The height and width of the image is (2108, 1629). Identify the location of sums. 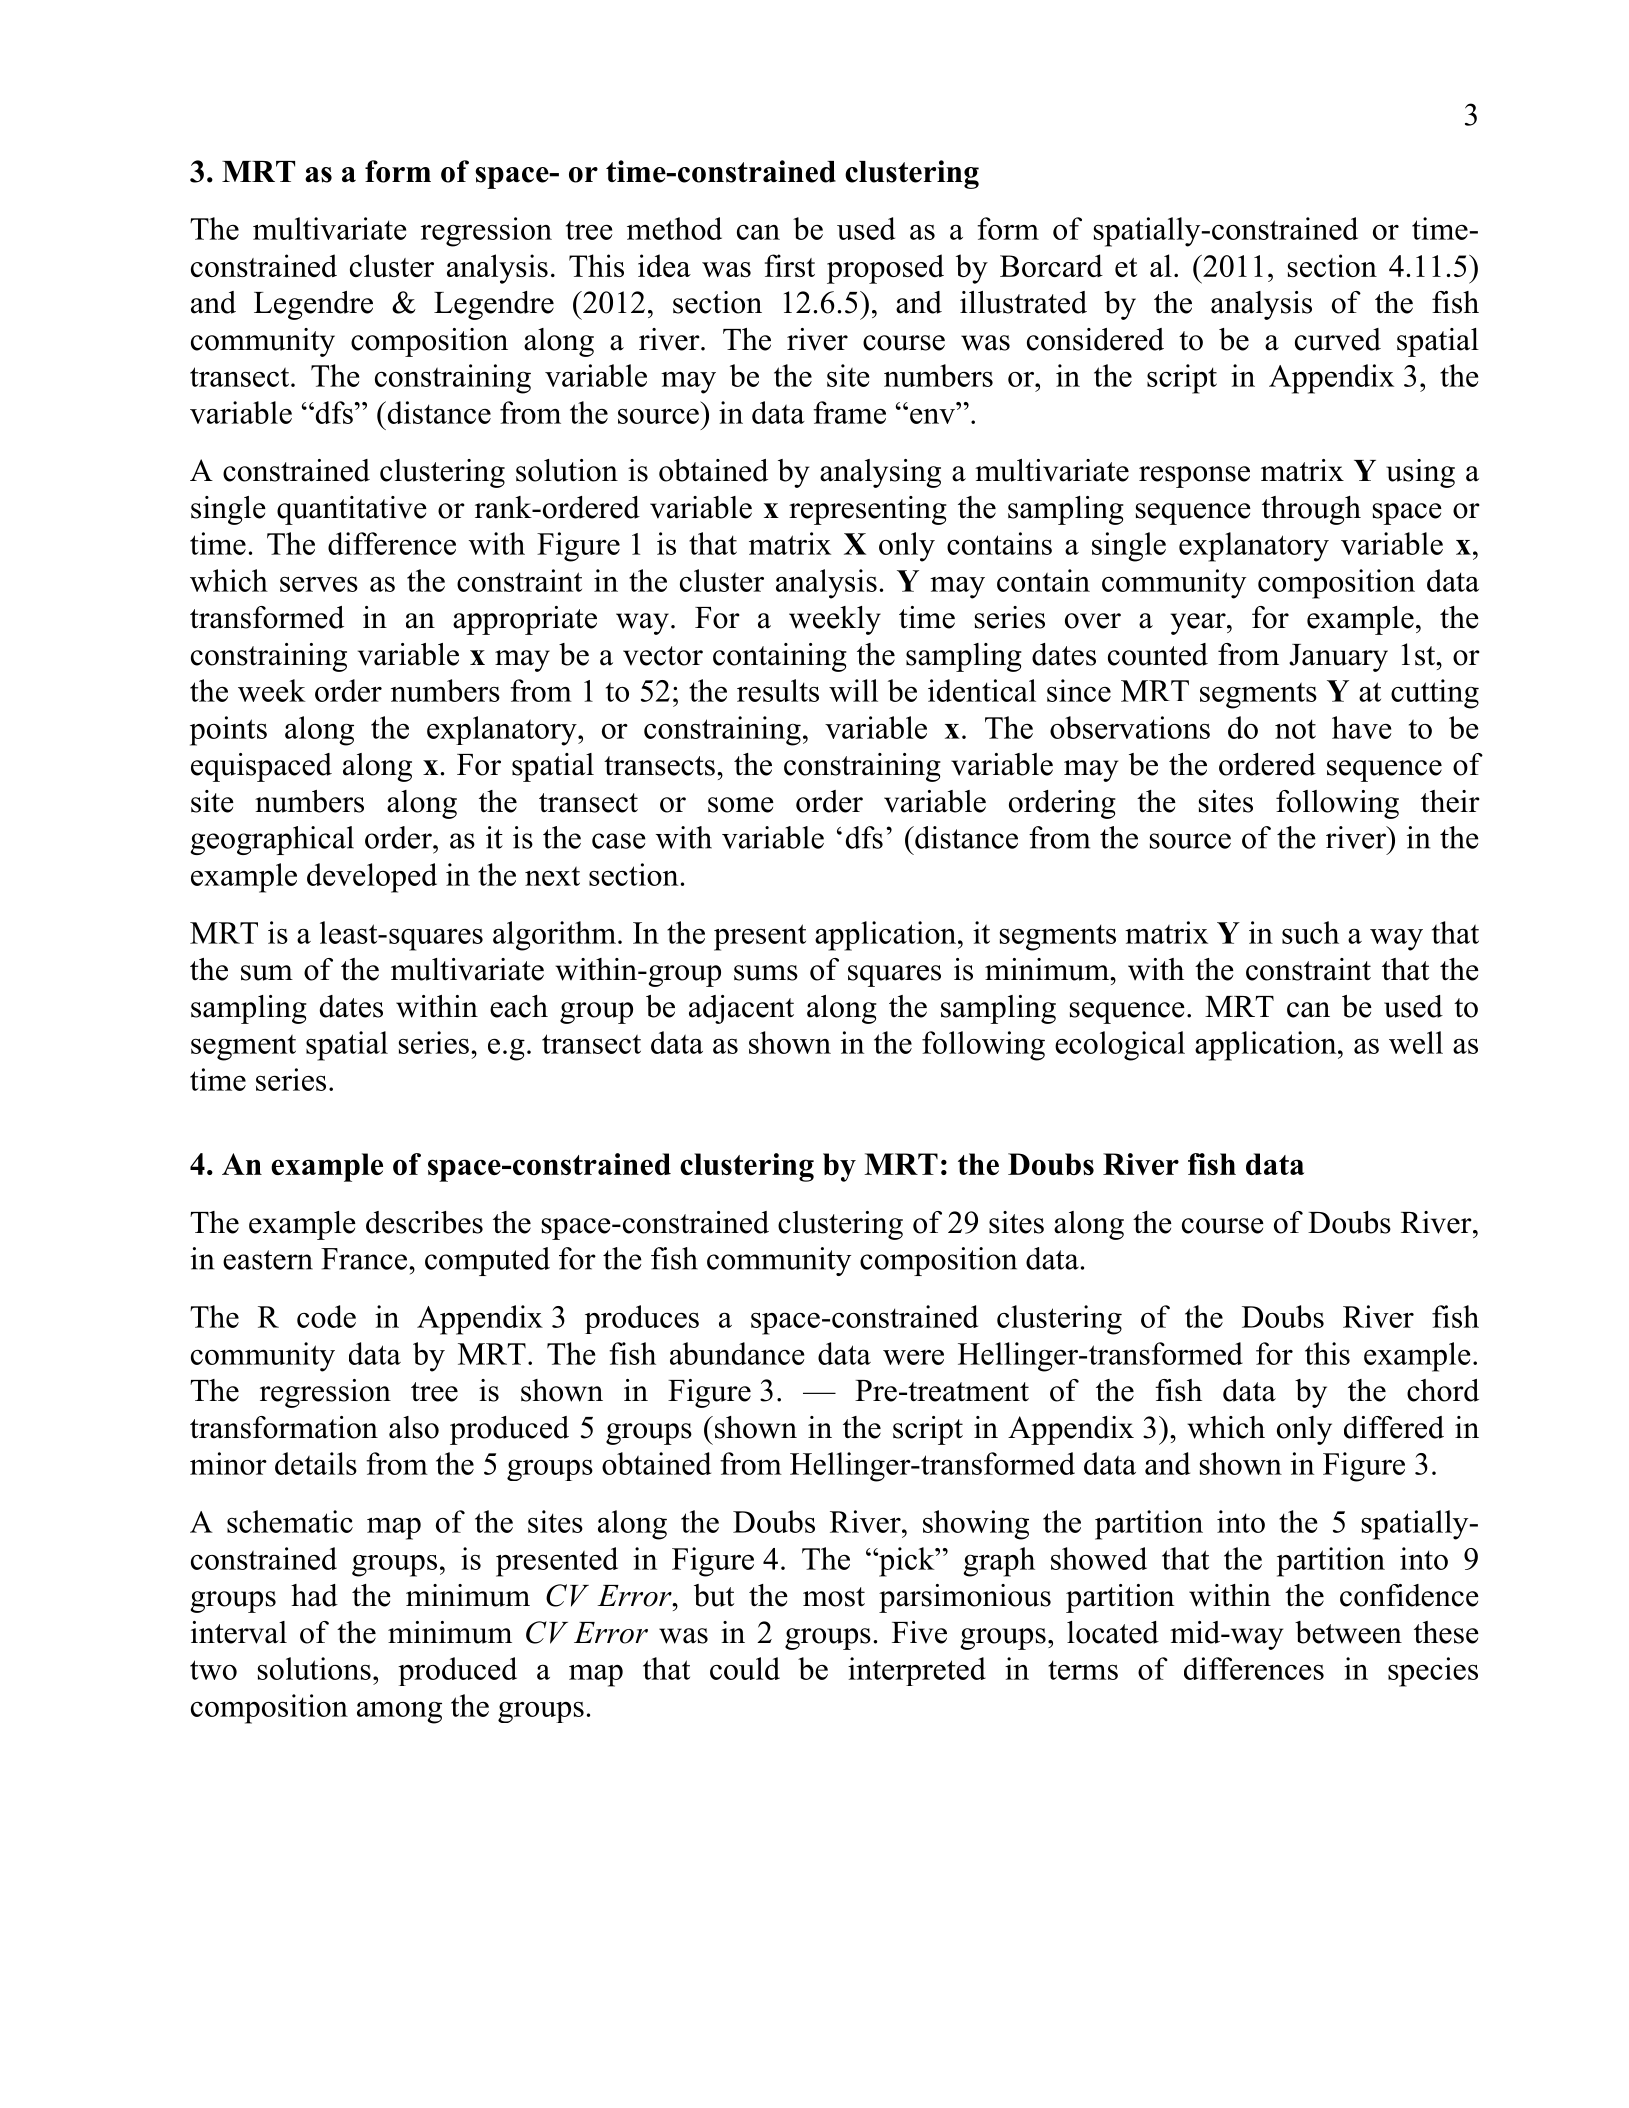
(766, 973).
